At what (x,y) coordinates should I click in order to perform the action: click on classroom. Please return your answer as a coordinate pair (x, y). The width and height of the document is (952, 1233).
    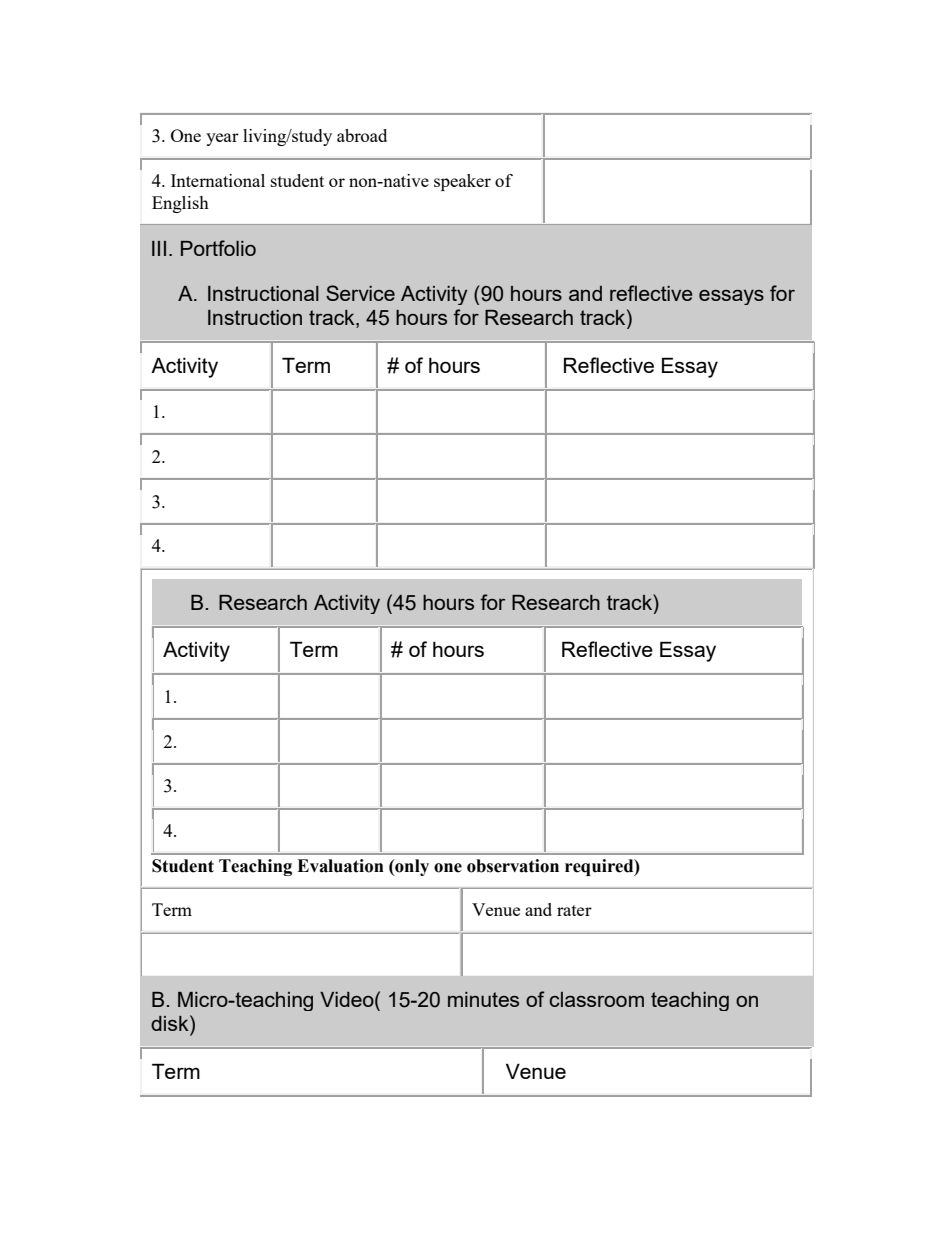
    Looking at the image, I should click on (596, 999).
